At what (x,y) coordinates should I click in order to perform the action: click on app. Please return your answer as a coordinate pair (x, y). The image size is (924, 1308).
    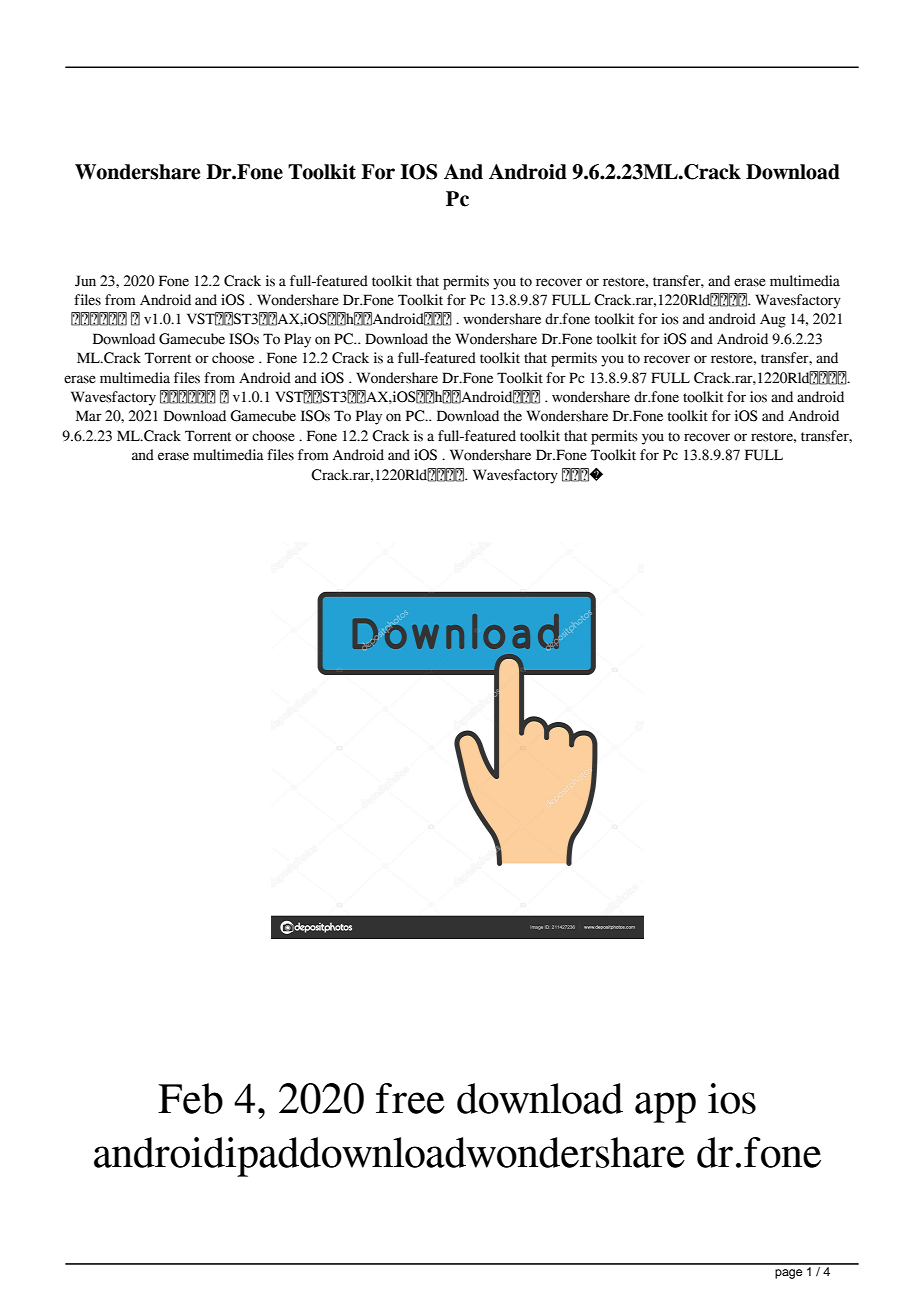
    Looking at the image, I should click on (665, 1107).
